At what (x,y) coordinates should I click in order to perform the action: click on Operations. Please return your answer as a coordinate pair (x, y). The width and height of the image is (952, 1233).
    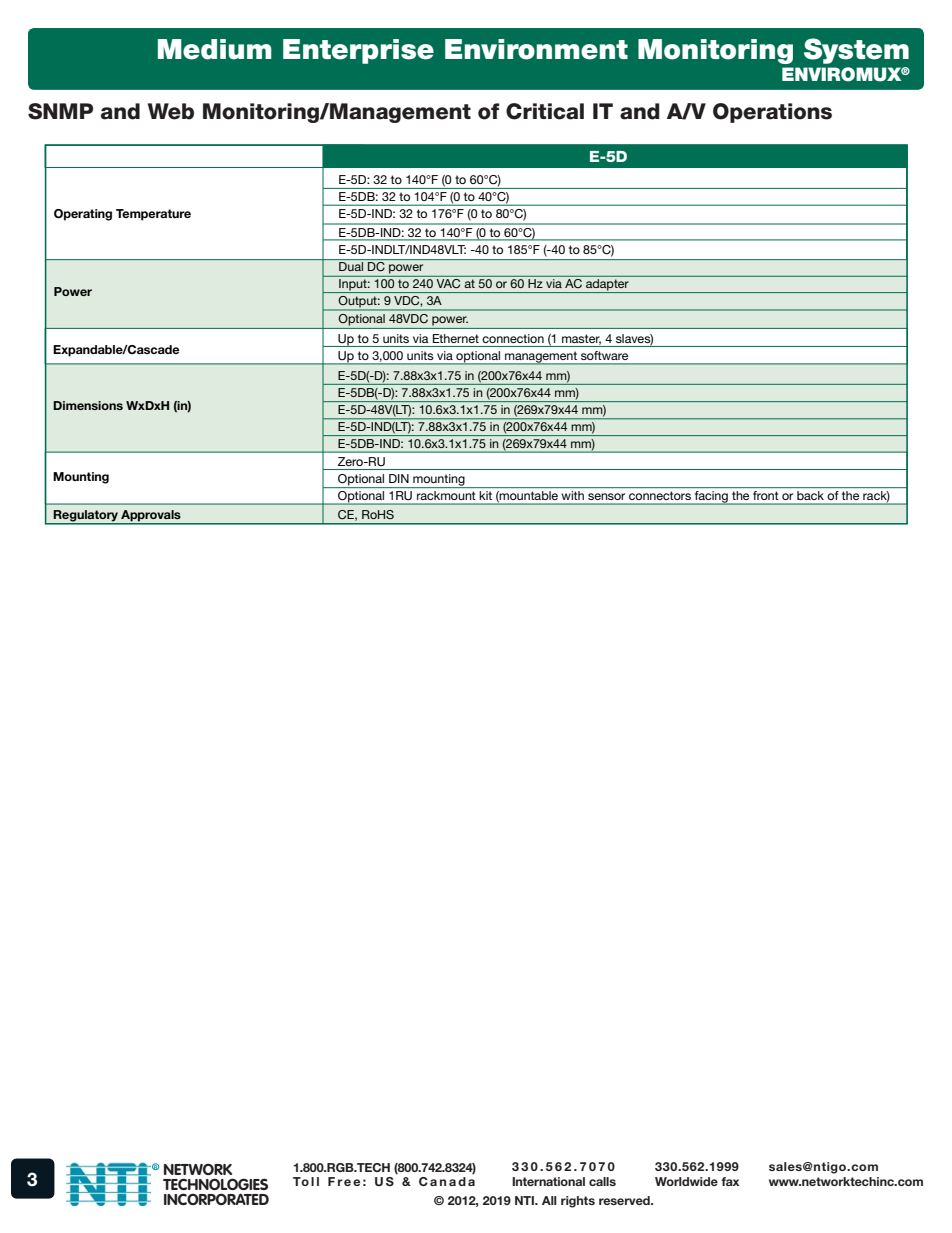
    Looking at the image, I should click on (772, 113).
